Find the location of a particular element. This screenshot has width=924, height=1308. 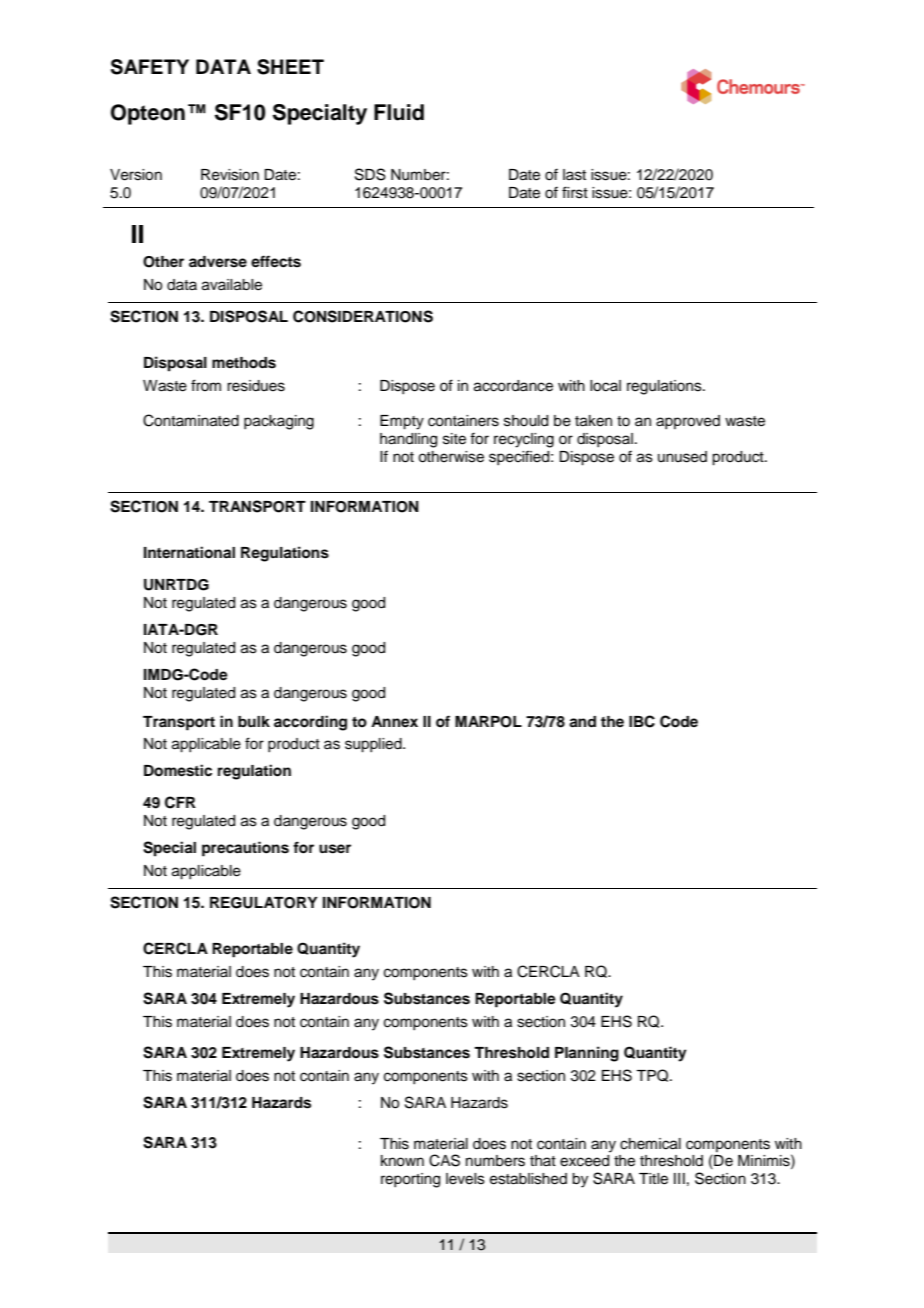

IBC is located at coordinates (642, 721).
